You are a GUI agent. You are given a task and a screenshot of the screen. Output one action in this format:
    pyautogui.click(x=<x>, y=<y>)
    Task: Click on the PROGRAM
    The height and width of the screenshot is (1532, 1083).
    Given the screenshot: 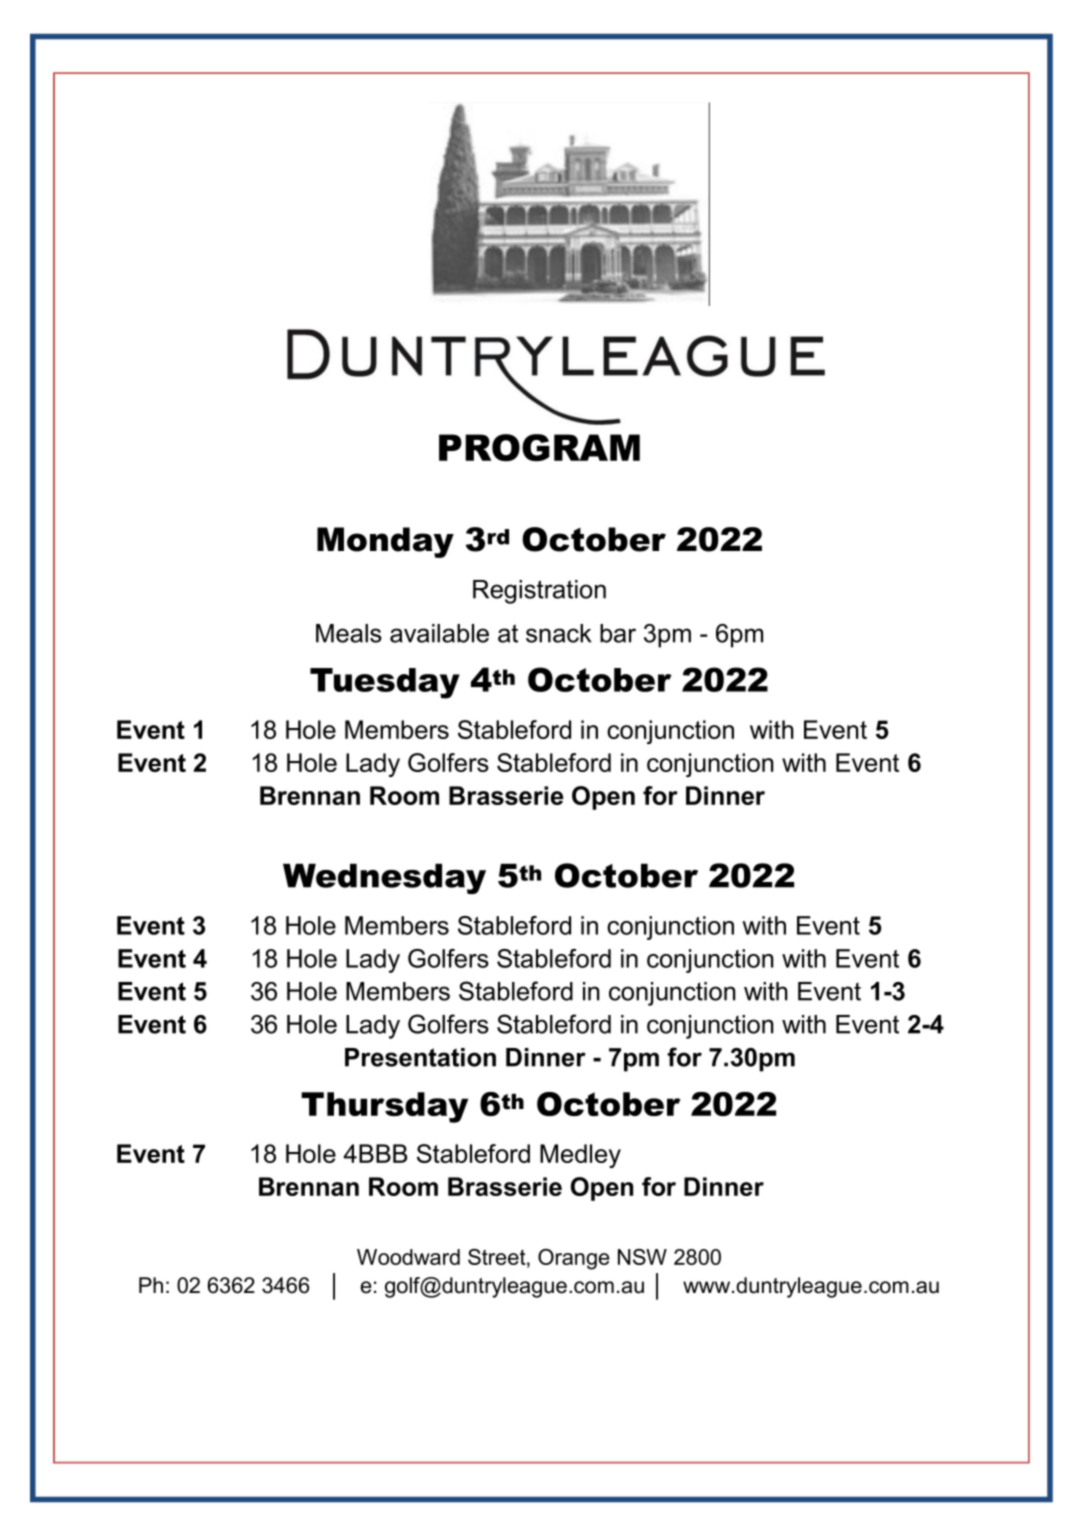 What is the action you would take?
    pyautogui.click(x=539, y=448)
